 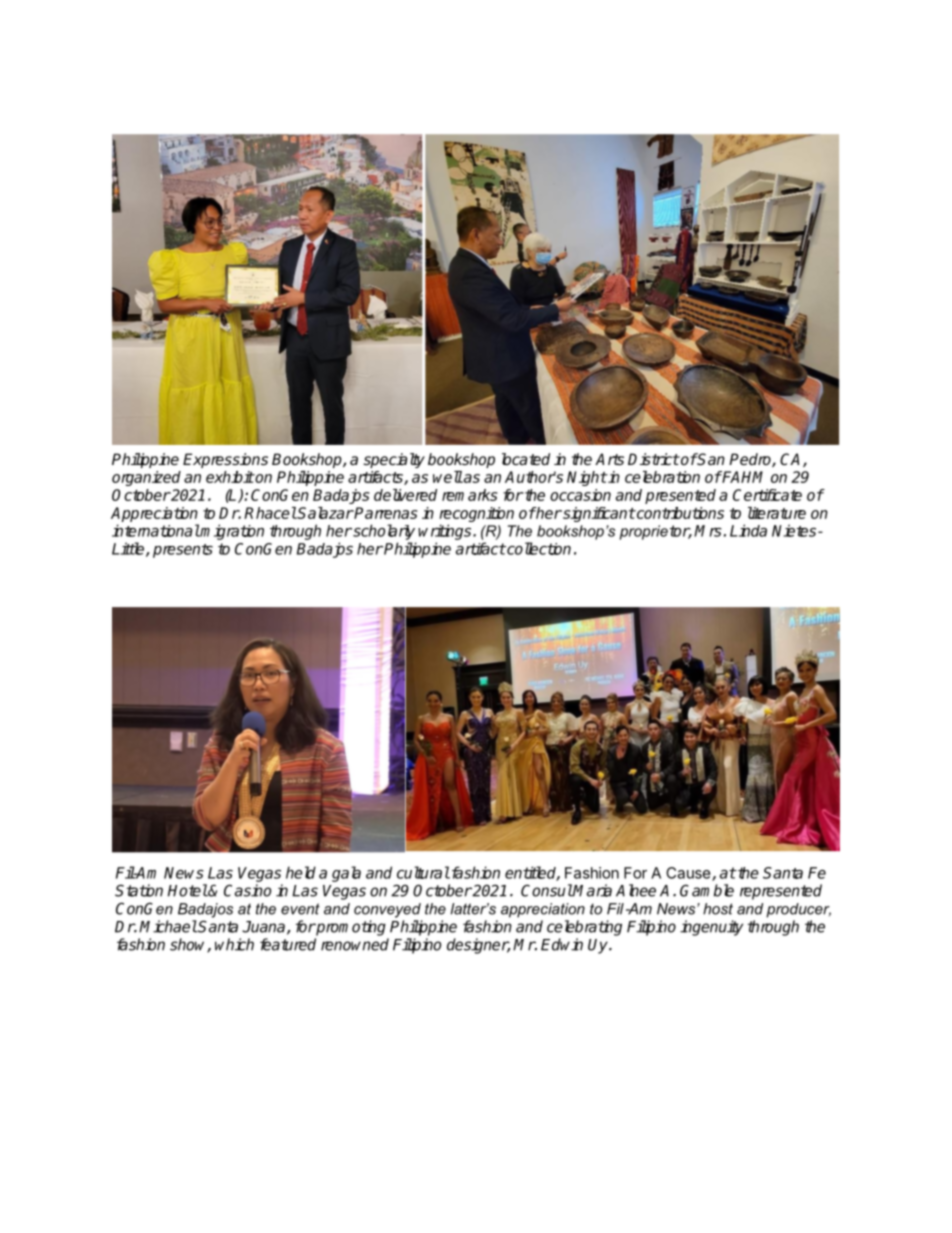 I want to click on well, so click(x=448, y=477).
